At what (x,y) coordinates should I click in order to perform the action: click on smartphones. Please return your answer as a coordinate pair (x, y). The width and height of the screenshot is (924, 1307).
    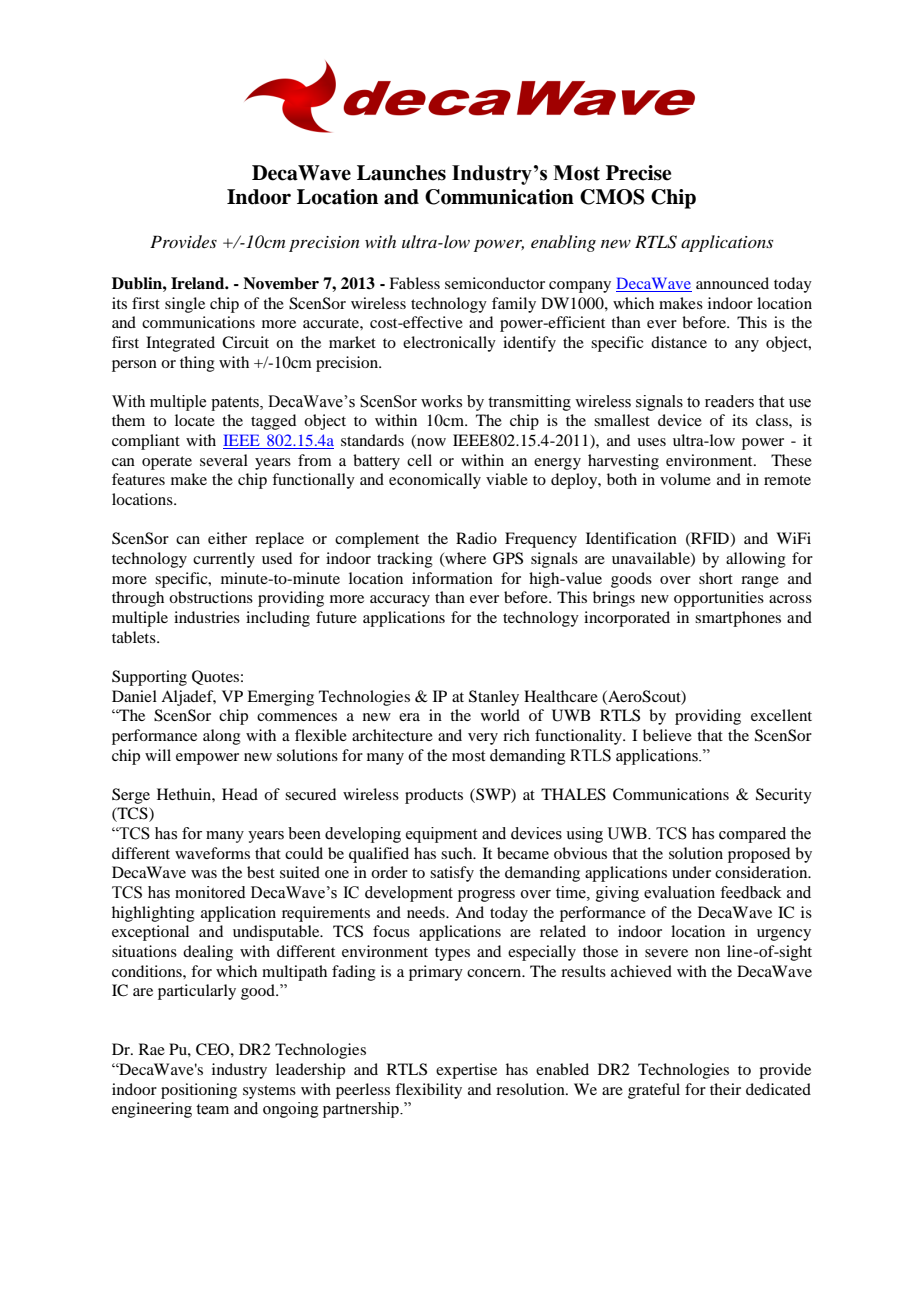
    Looking at the image, I should click on (738, 619).
